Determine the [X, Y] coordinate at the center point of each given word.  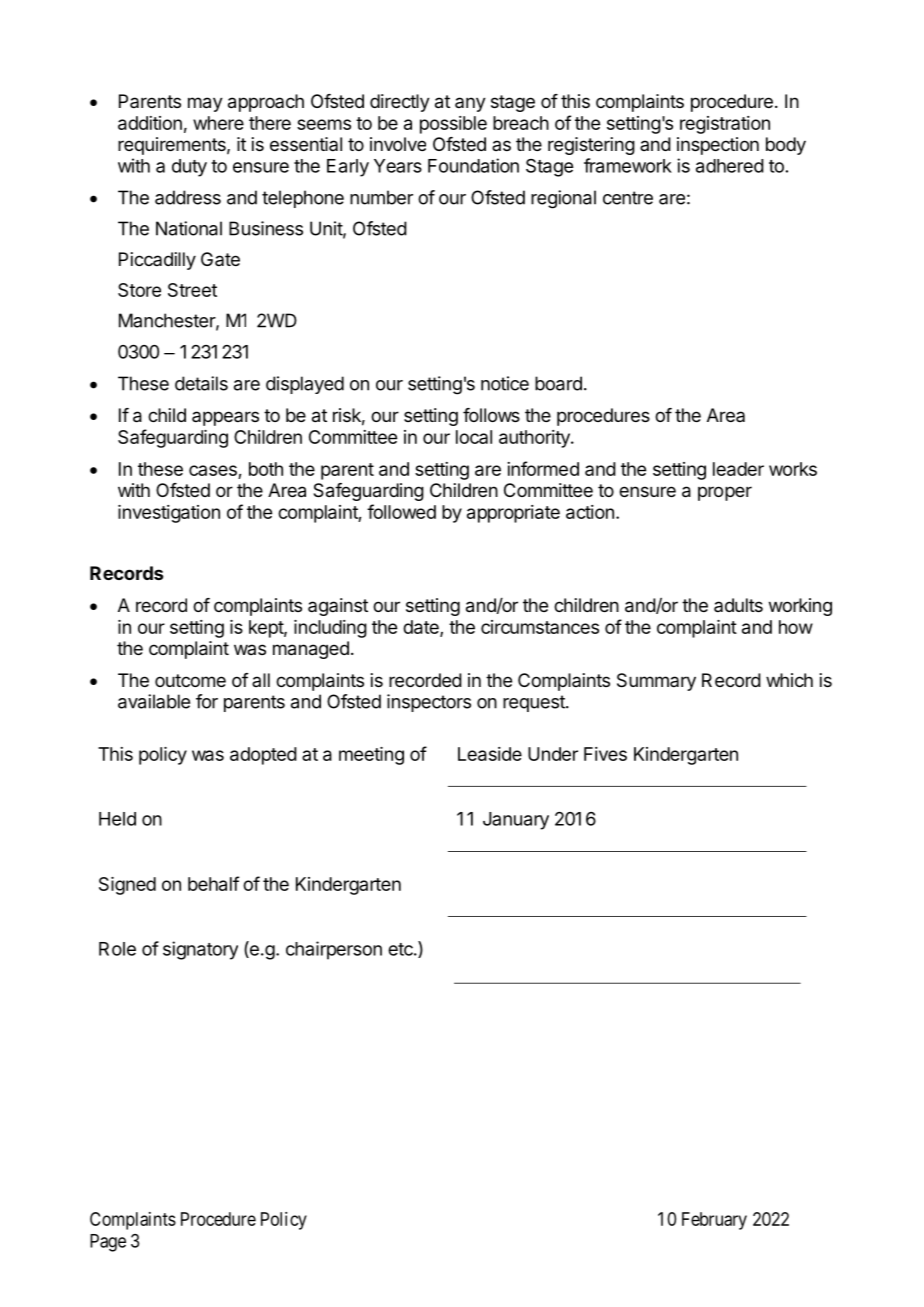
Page [108, 1243]
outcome [190, 680]
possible [453, 125]
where [218, 123]
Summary [656, 682]
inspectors [429, 703]
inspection [718, 146]
